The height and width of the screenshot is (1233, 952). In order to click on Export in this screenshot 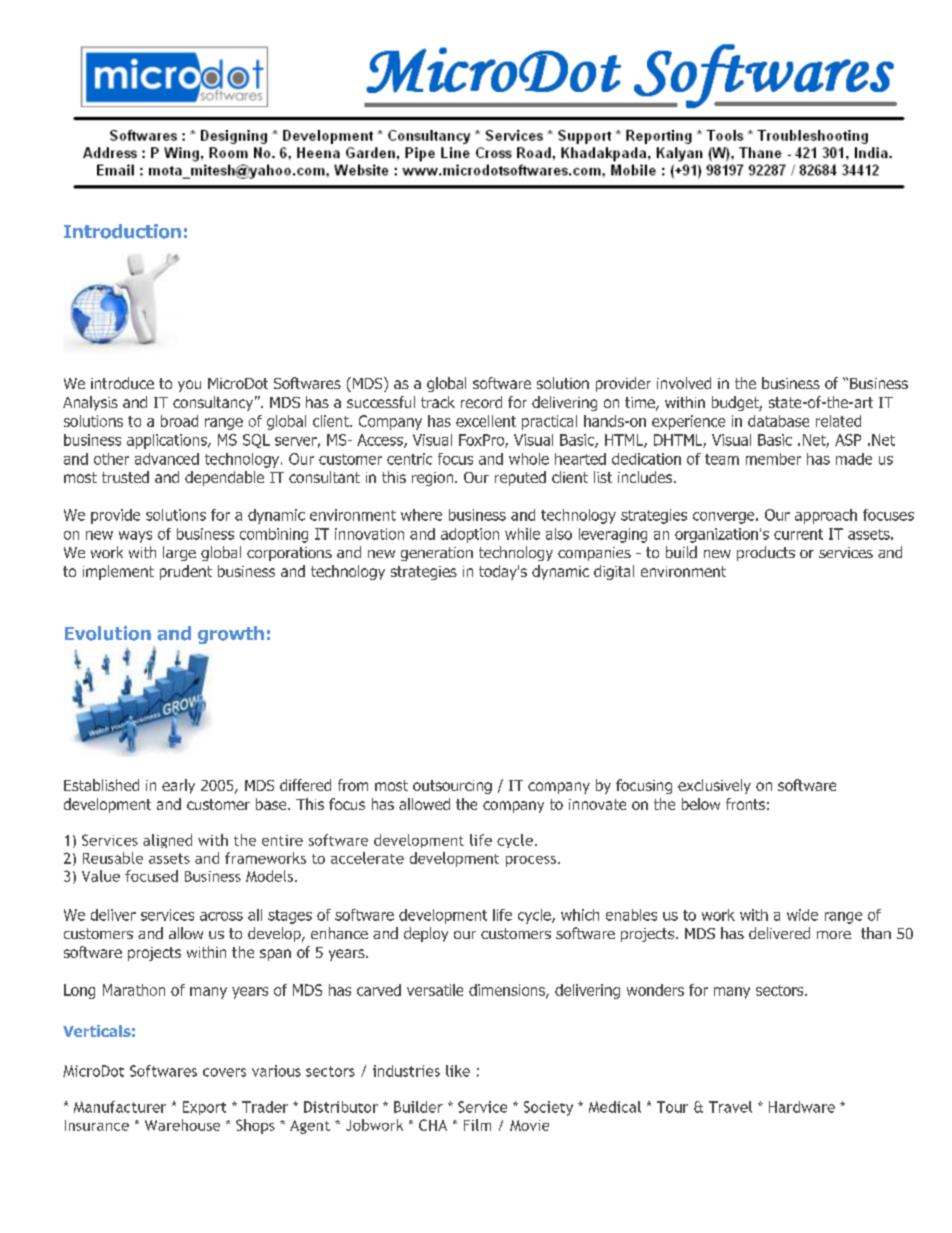, I will do `click(204, 1108)`.
